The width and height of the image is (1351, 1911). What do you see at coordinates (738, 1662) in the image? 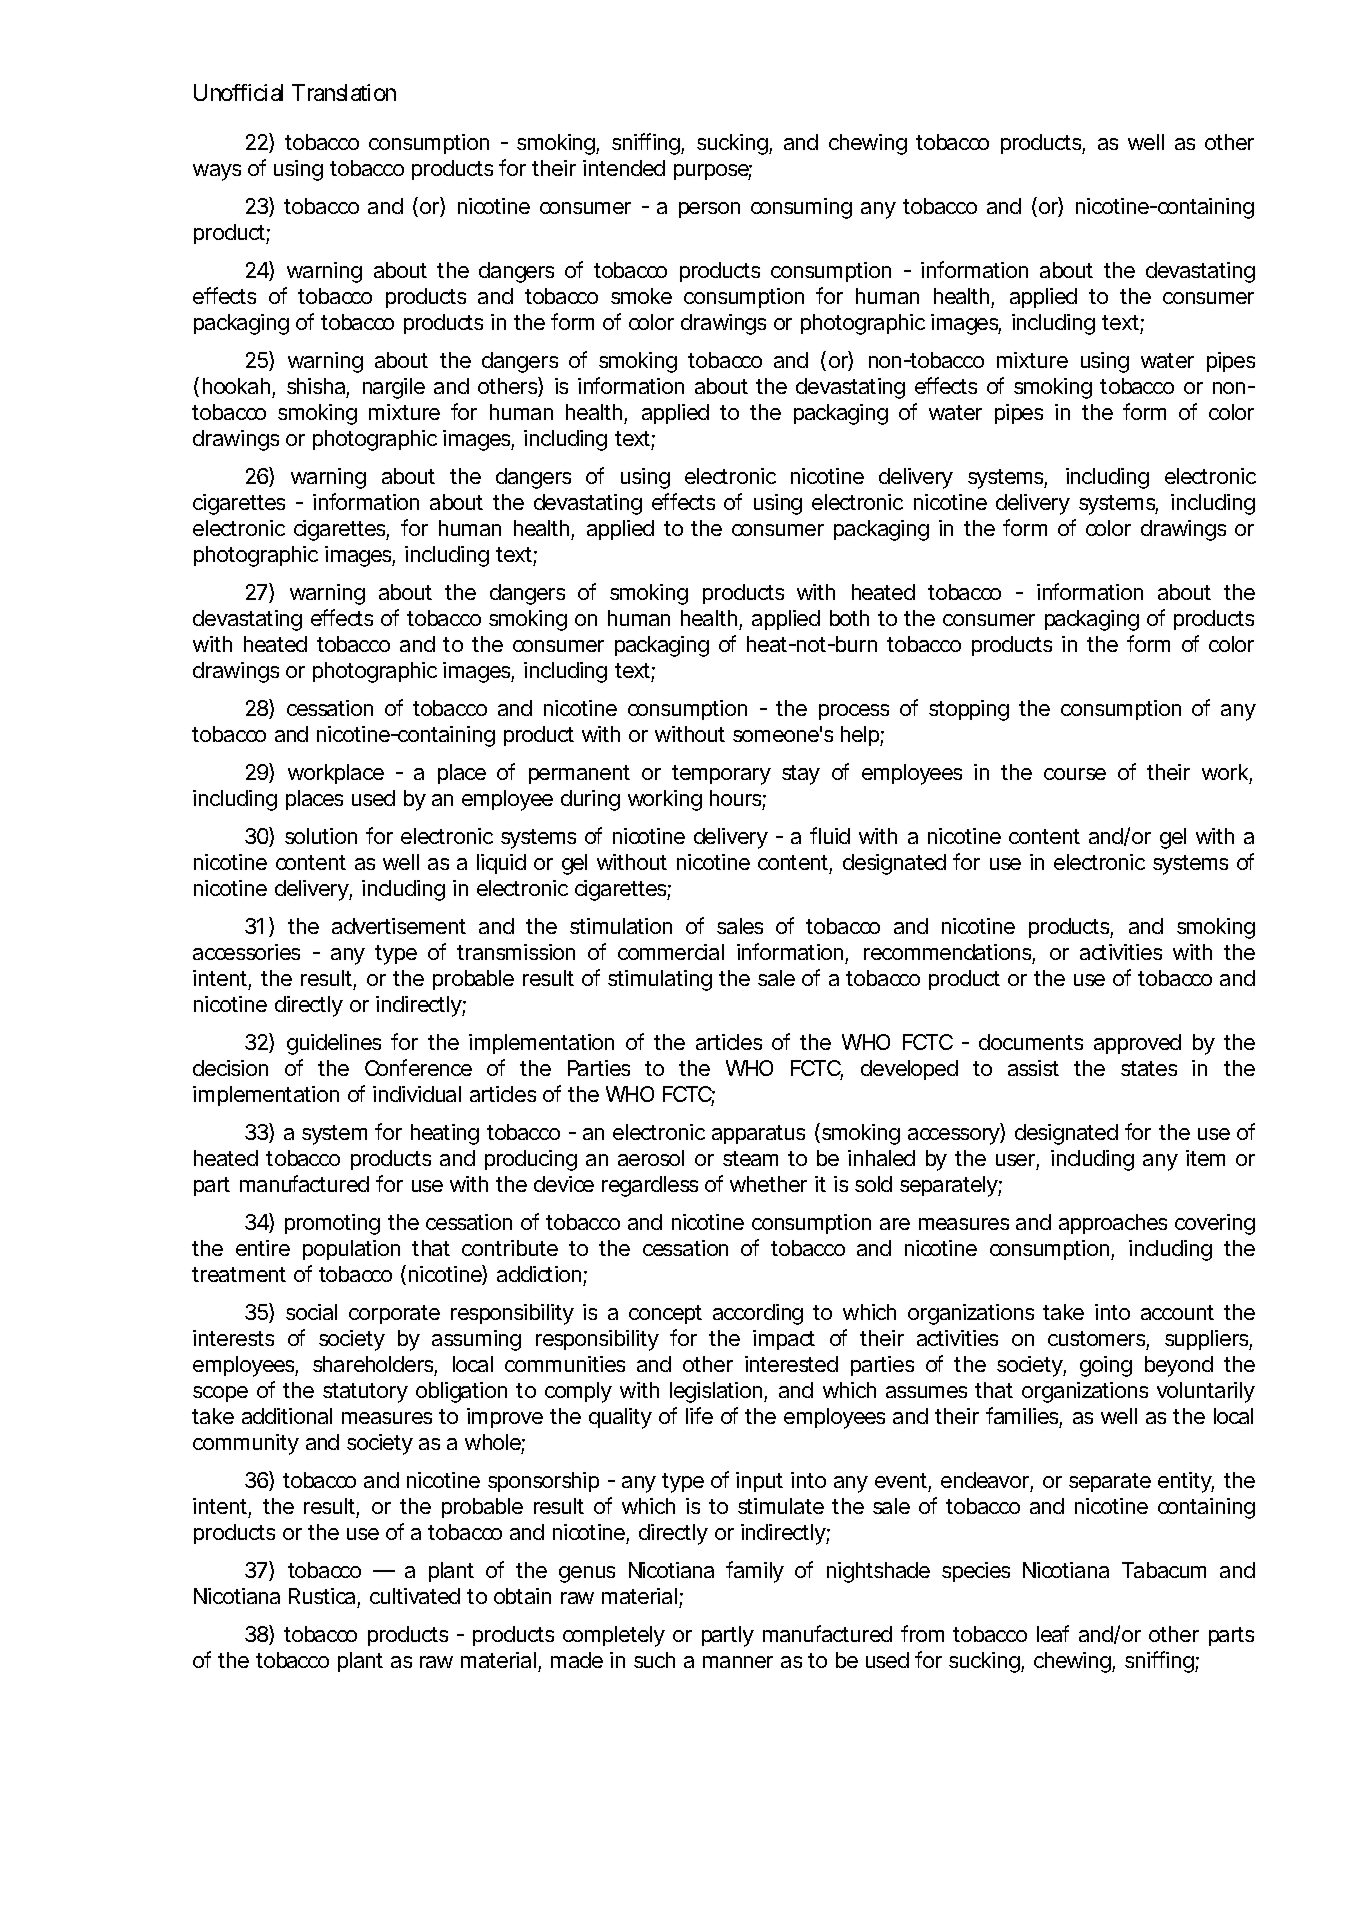
I see `manner` at bounding box center [738, 1662].
